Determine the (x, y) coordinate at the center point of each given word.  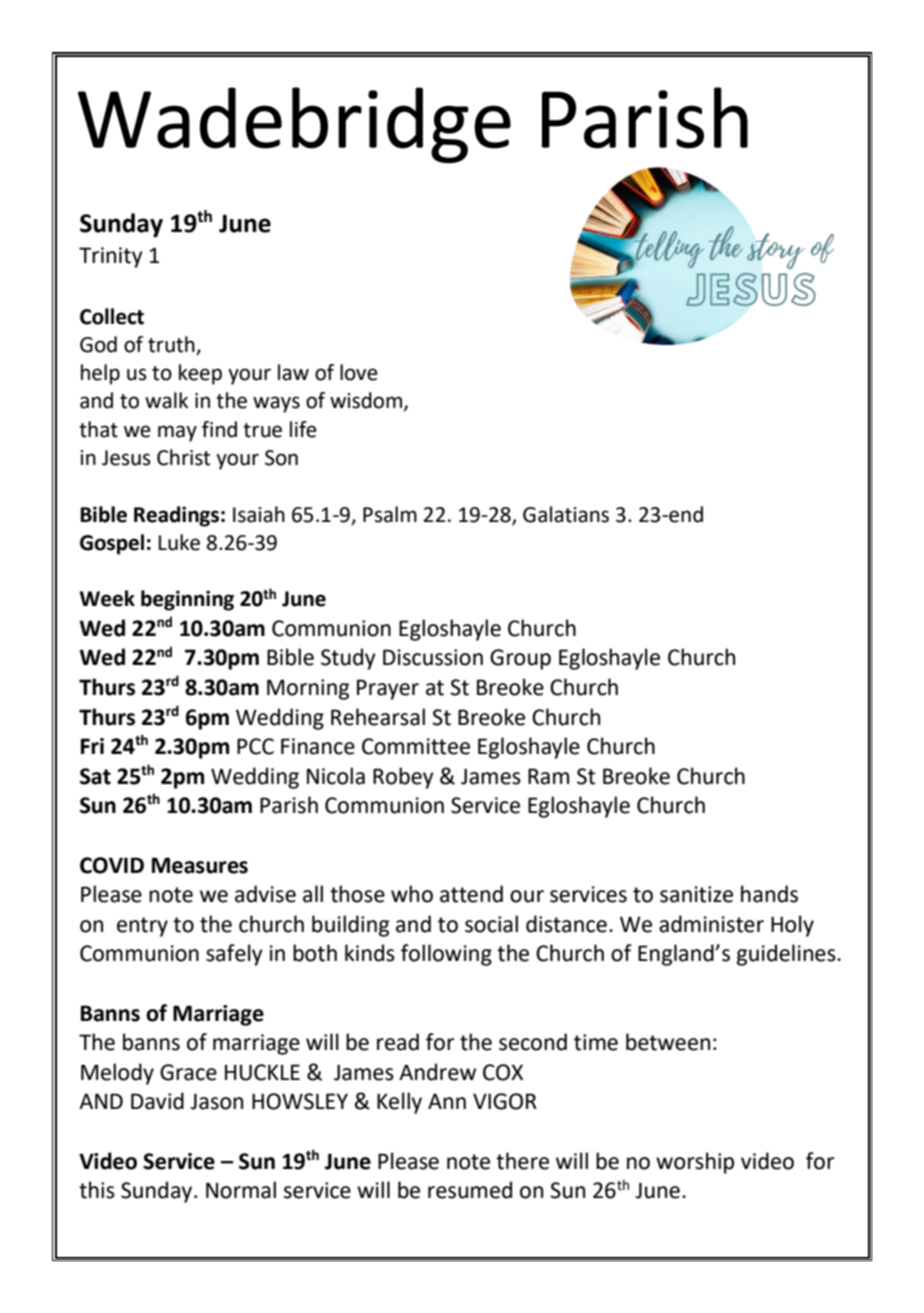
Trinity (111, 257)
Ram (548, 776)
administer (711, 924)
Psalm (390, 514)
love (359, 372)
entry (142, 927)
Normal (241, 1190)
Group (520, 659)
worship (695, 1163)
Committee (416, 746)
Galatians (566, 514)
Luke (179, 542)
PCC (255, 746)
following (446, 955)
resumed (470, 1190)
